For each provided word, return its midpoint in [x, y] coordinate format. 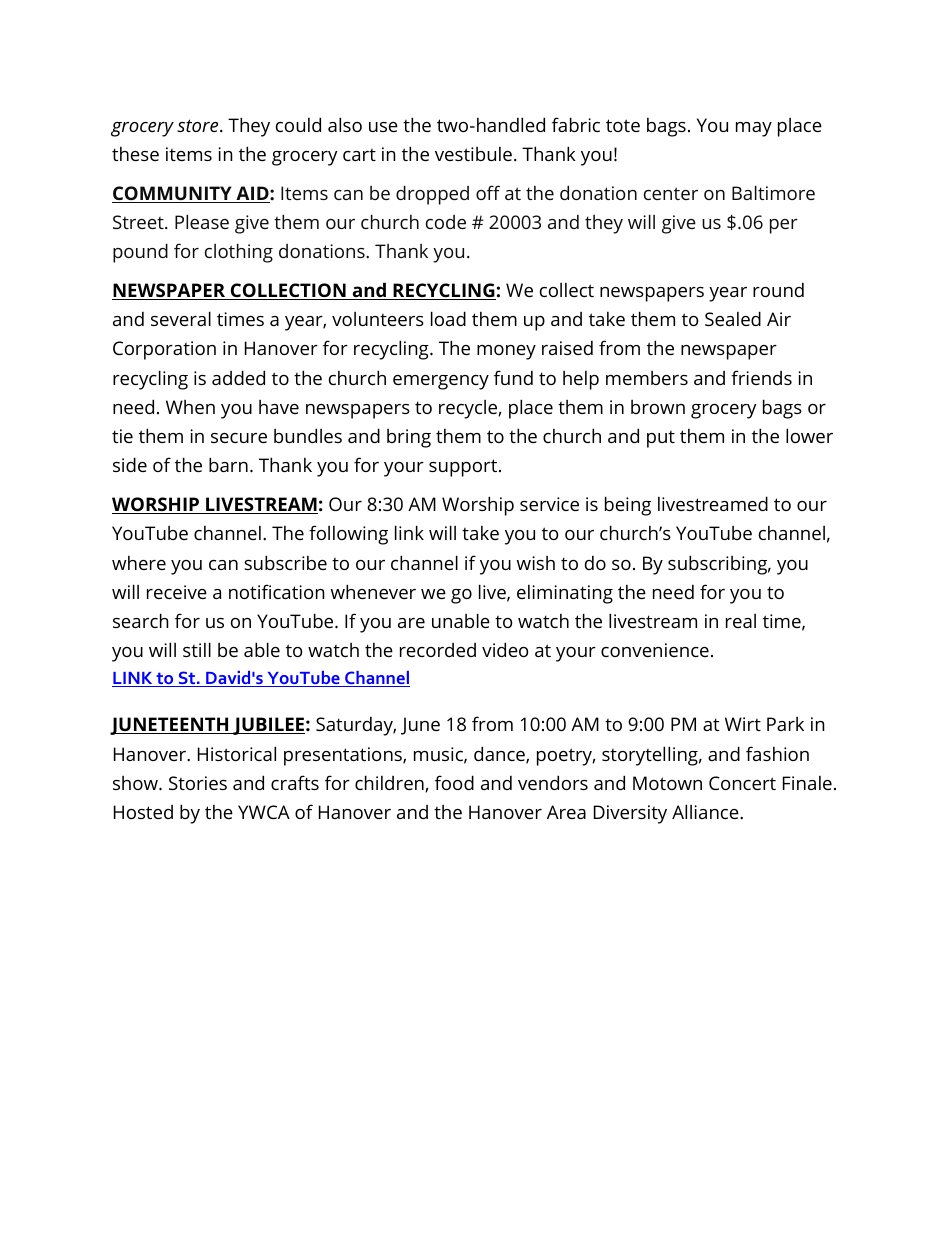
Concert [742, 783]
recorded [438, 650]
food [454, 782]
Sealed [733, 318]
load [448, 318]
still [197, 649]
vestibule [473, 154]
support [464, 468]
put [661, 439]
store [199, 125]
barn [228, 464]
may [754, 129]
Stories [198, 783]
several [181, 318]
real [741, 621]
